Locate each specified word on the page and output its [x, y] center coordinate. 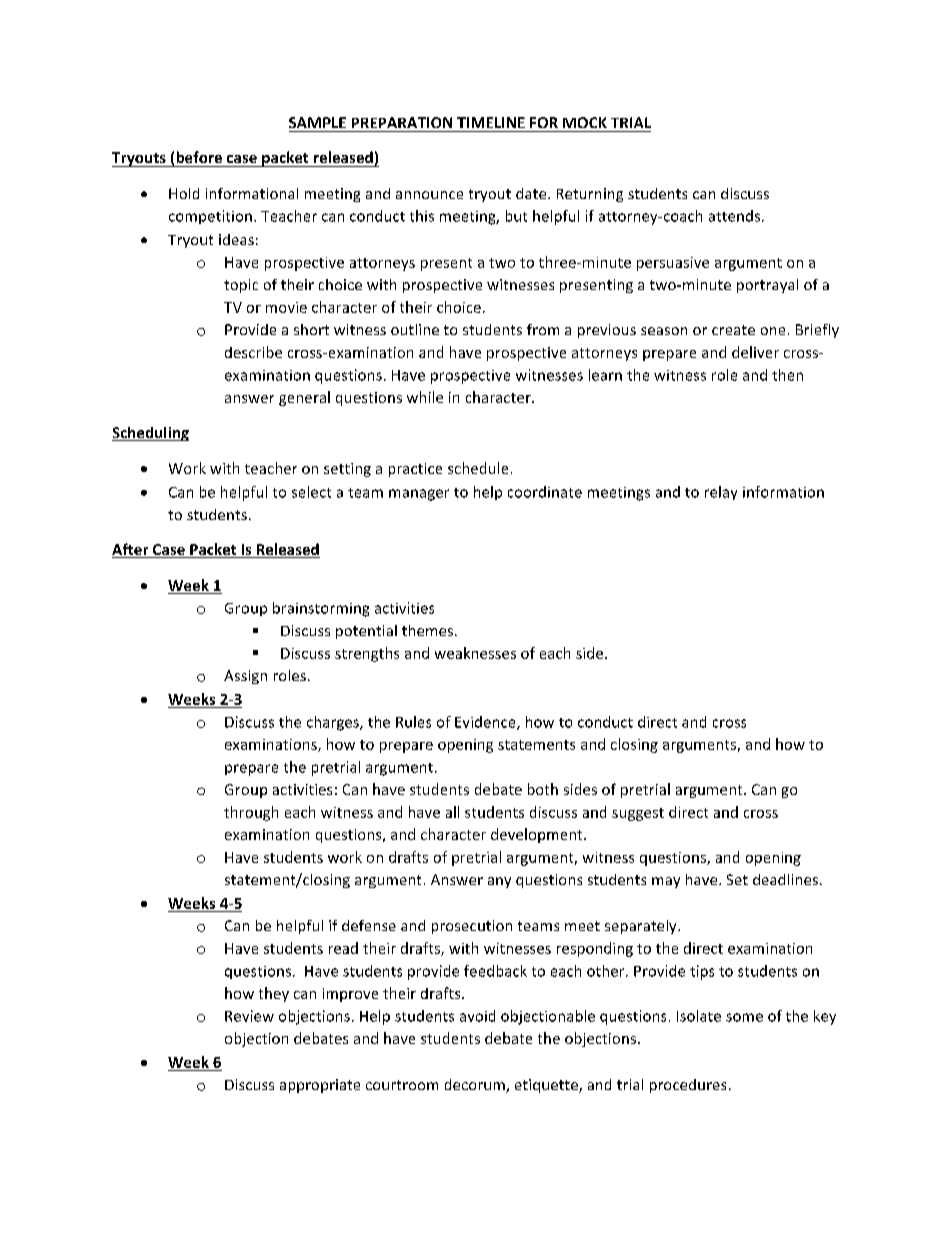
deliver [755, 352]
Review [249, 1016]
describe [253, 352]
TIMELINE [491, 122]
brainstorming [321, 609]
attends [736, 216]
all [452, 812]
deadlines [785, 879]
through [251, 813]
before [199, 157]
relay [721, 493]
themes [429, 630]
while [425, 397]
